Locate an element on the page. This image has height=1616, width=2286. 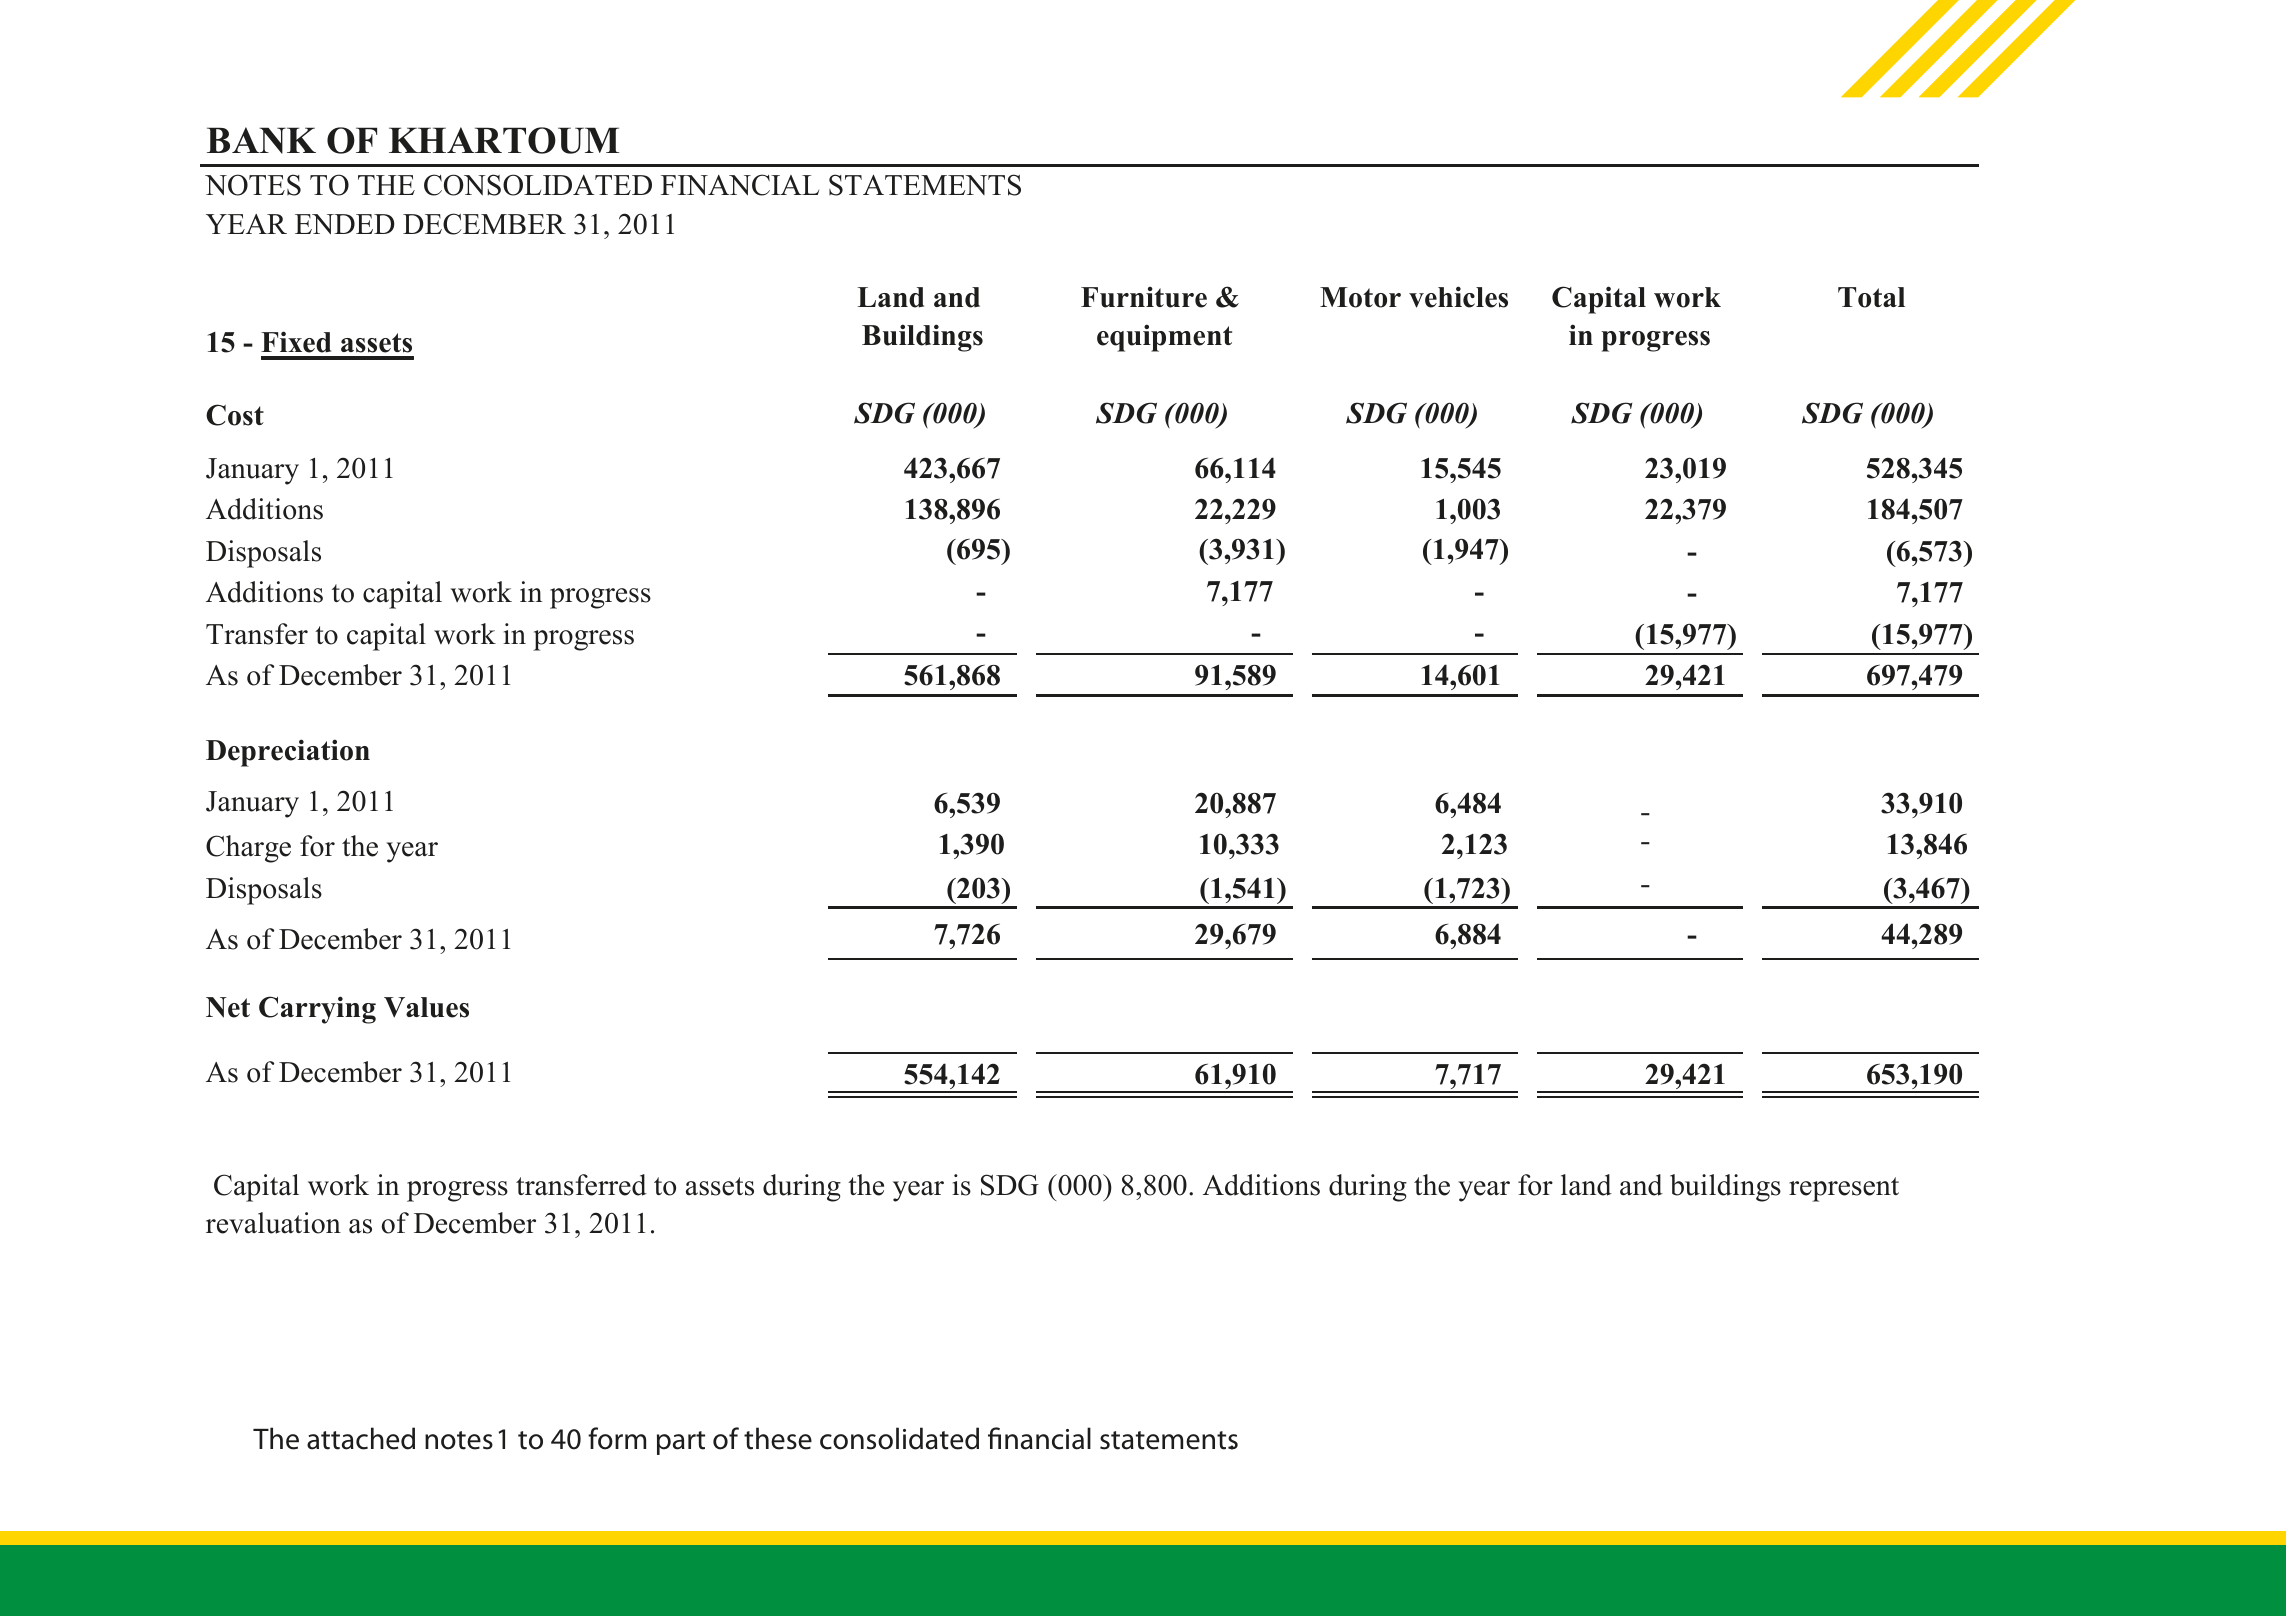
represent is located at coordinates (1844, 1189).
